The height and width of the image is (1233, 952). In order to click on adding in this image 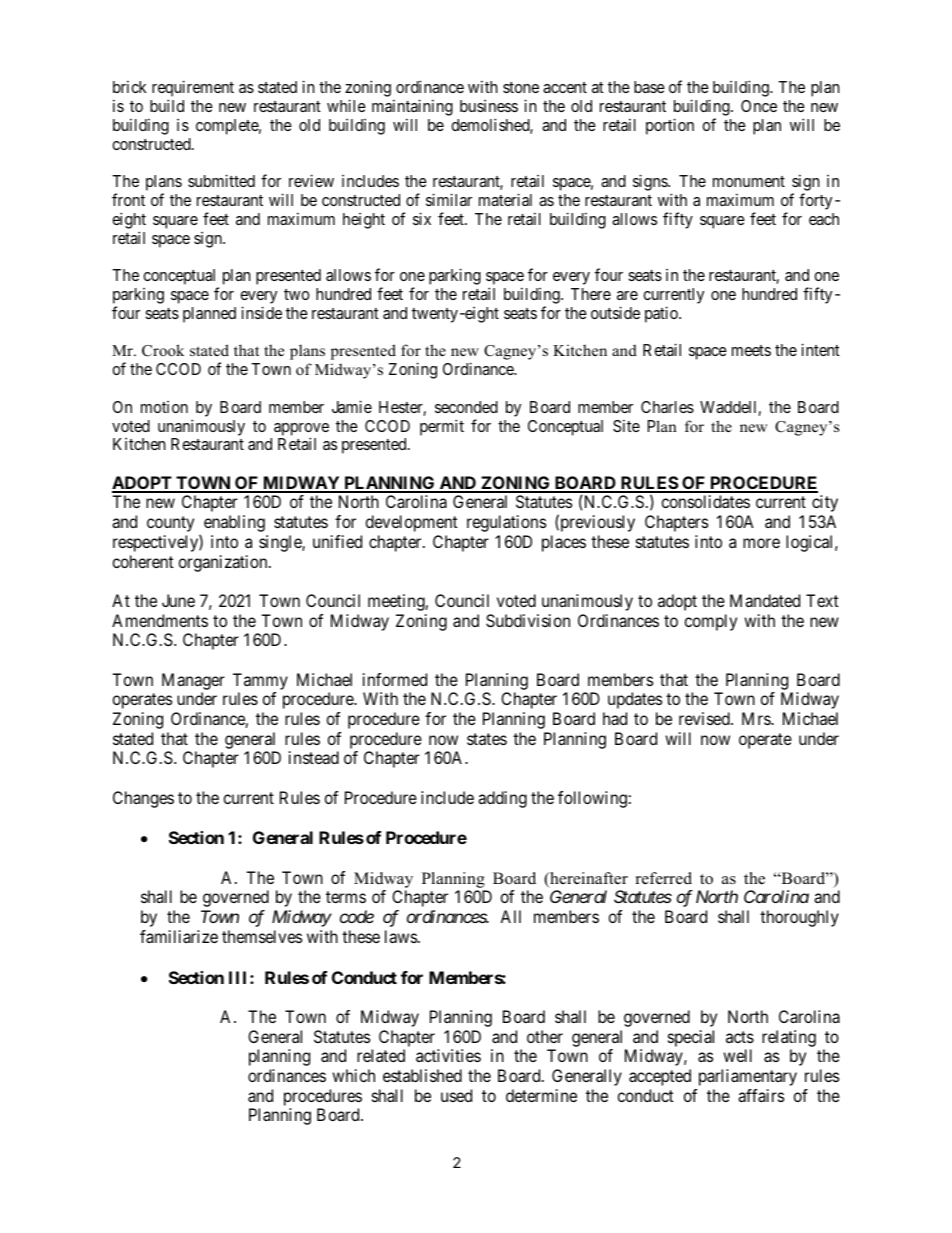, I will do `click(502, 799)`.
